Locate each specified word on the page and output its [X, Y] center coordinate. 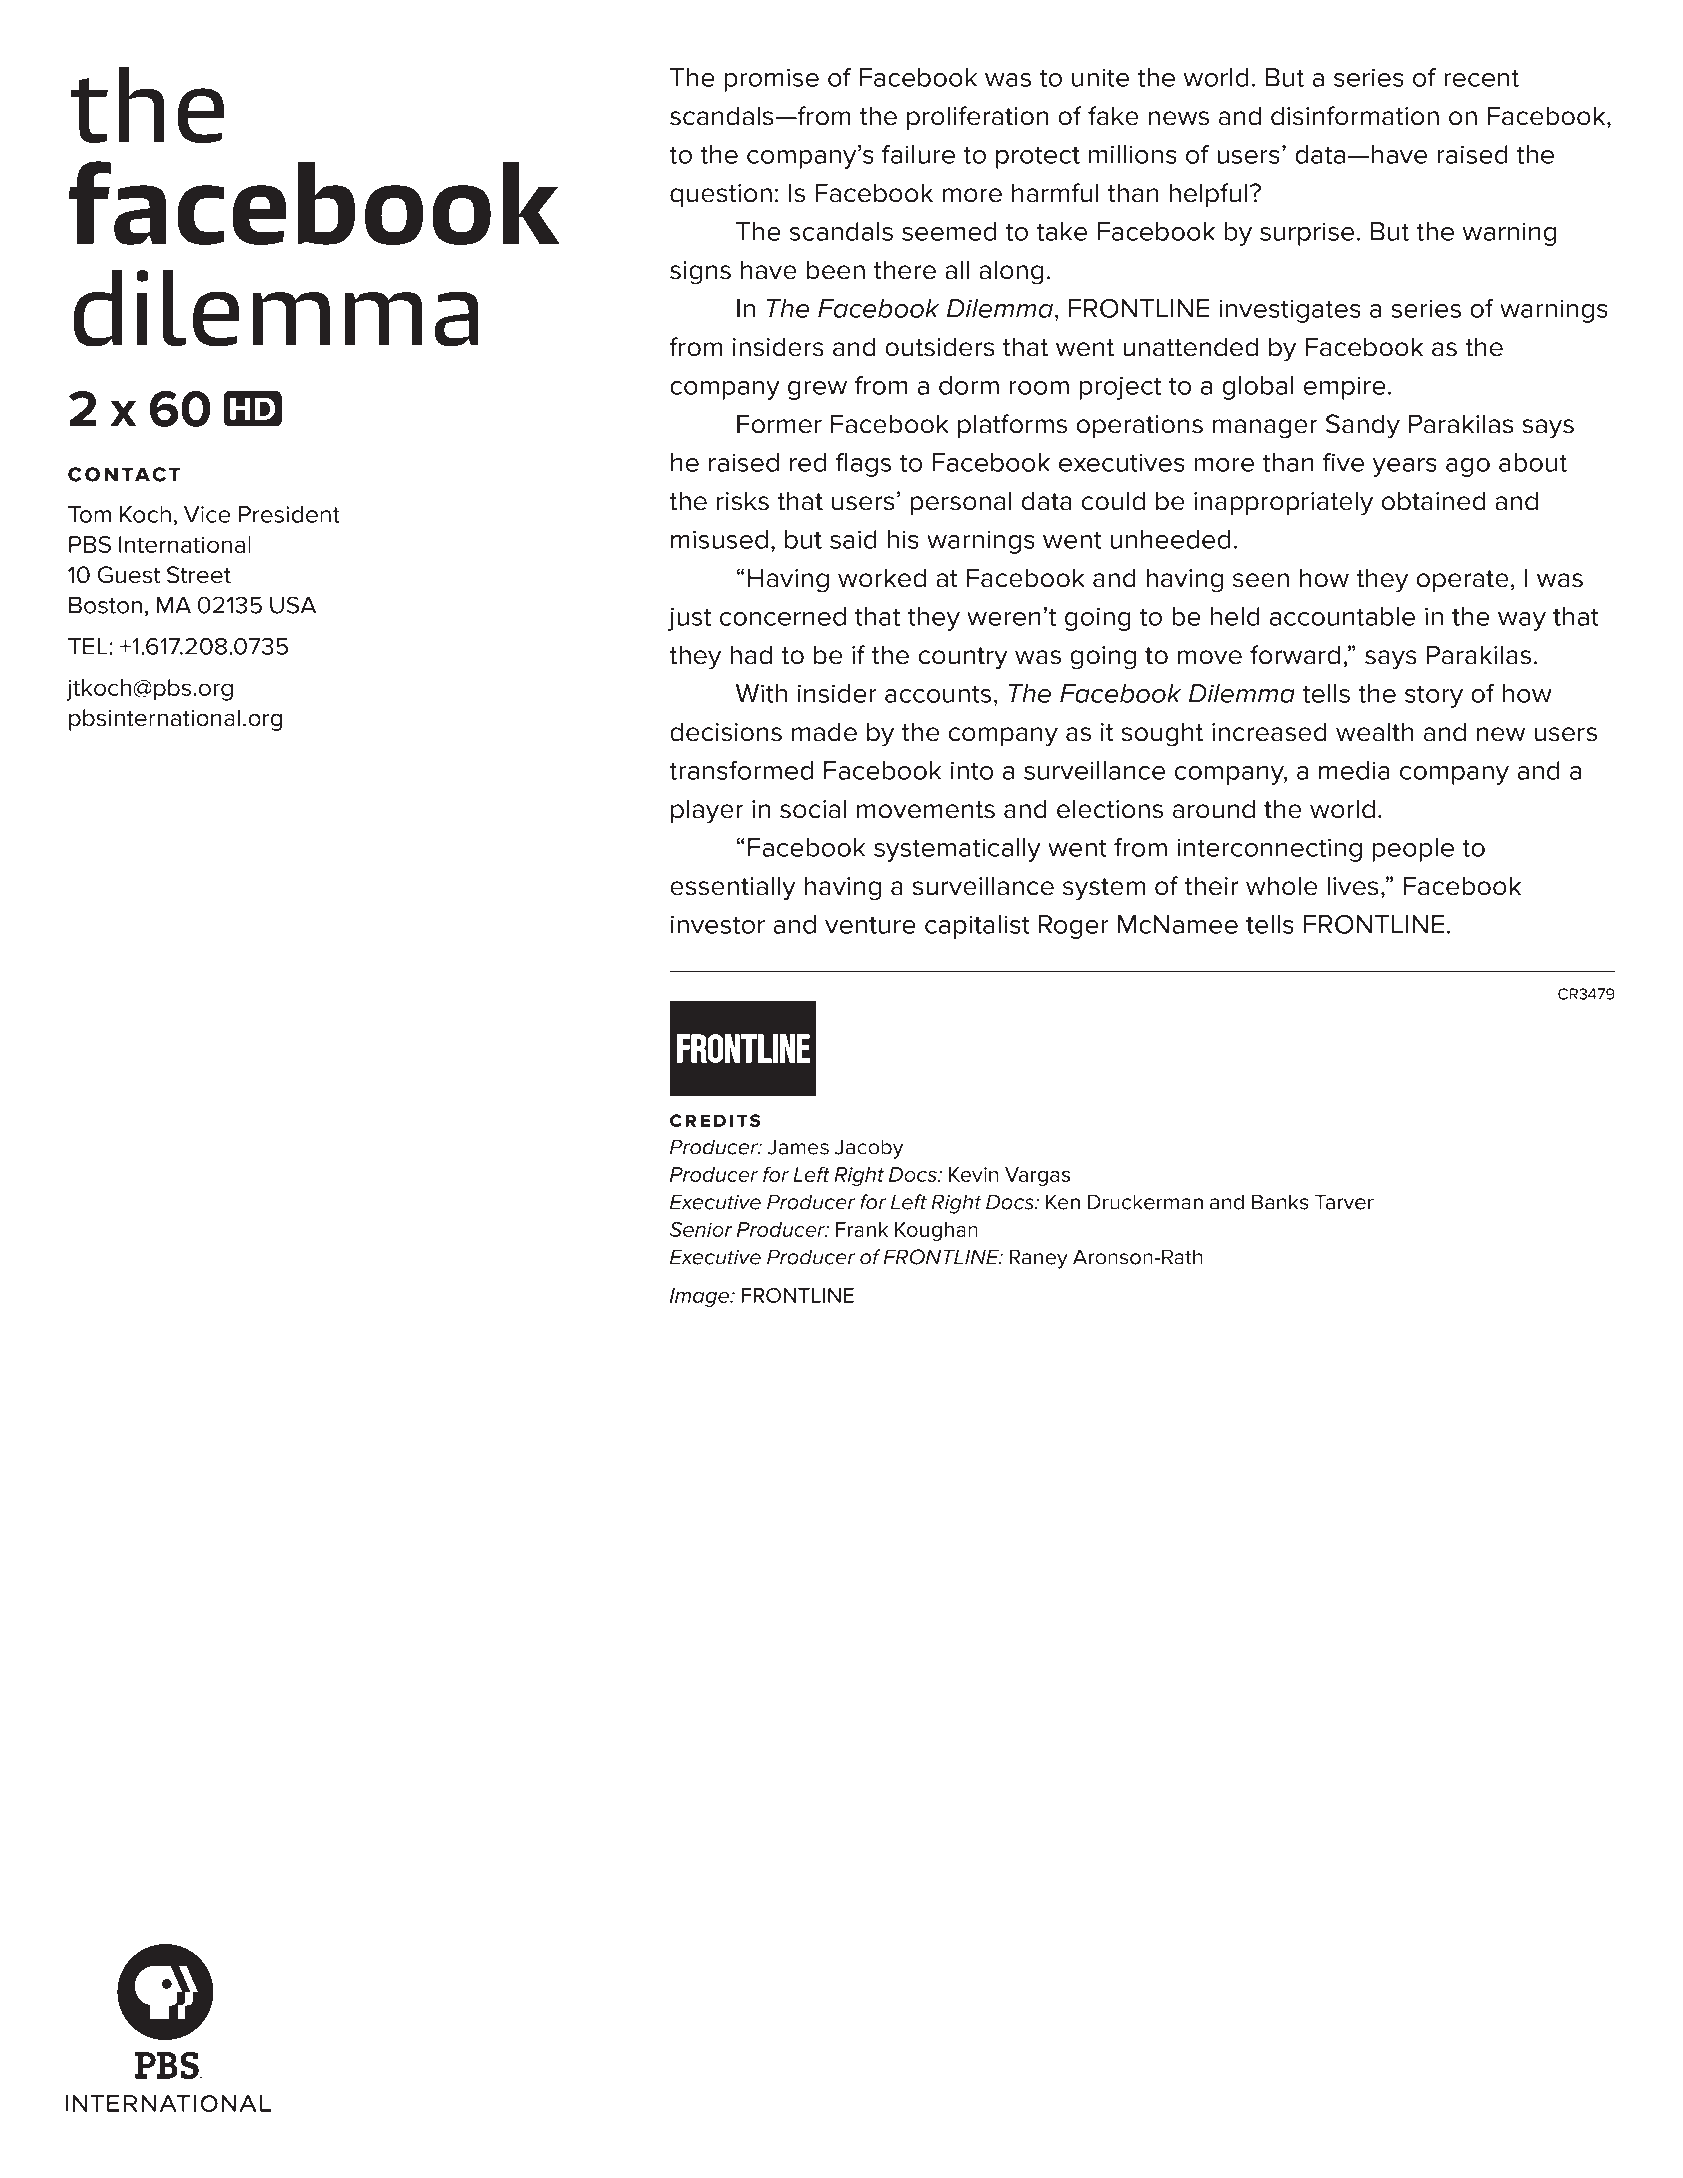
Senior [701, 1229]
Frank [862, 1229]
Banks [1280, 1202]
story [1434, 696]
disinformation [1355, 116]
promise [772, 80]
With [761, 693]
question [721, 195]
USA [293, 605]
